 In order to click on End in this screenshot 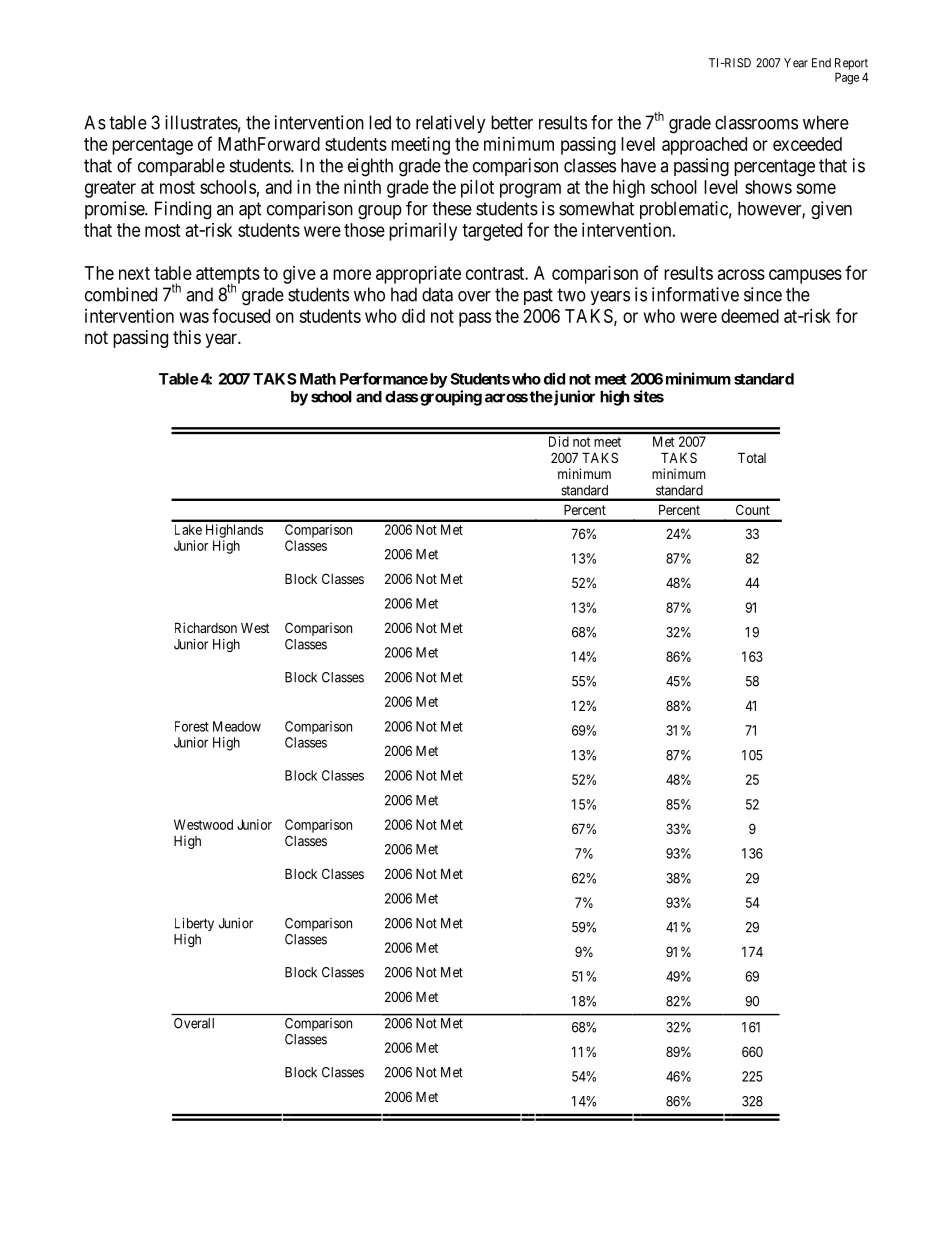, I will do `click(821, 63)`.
